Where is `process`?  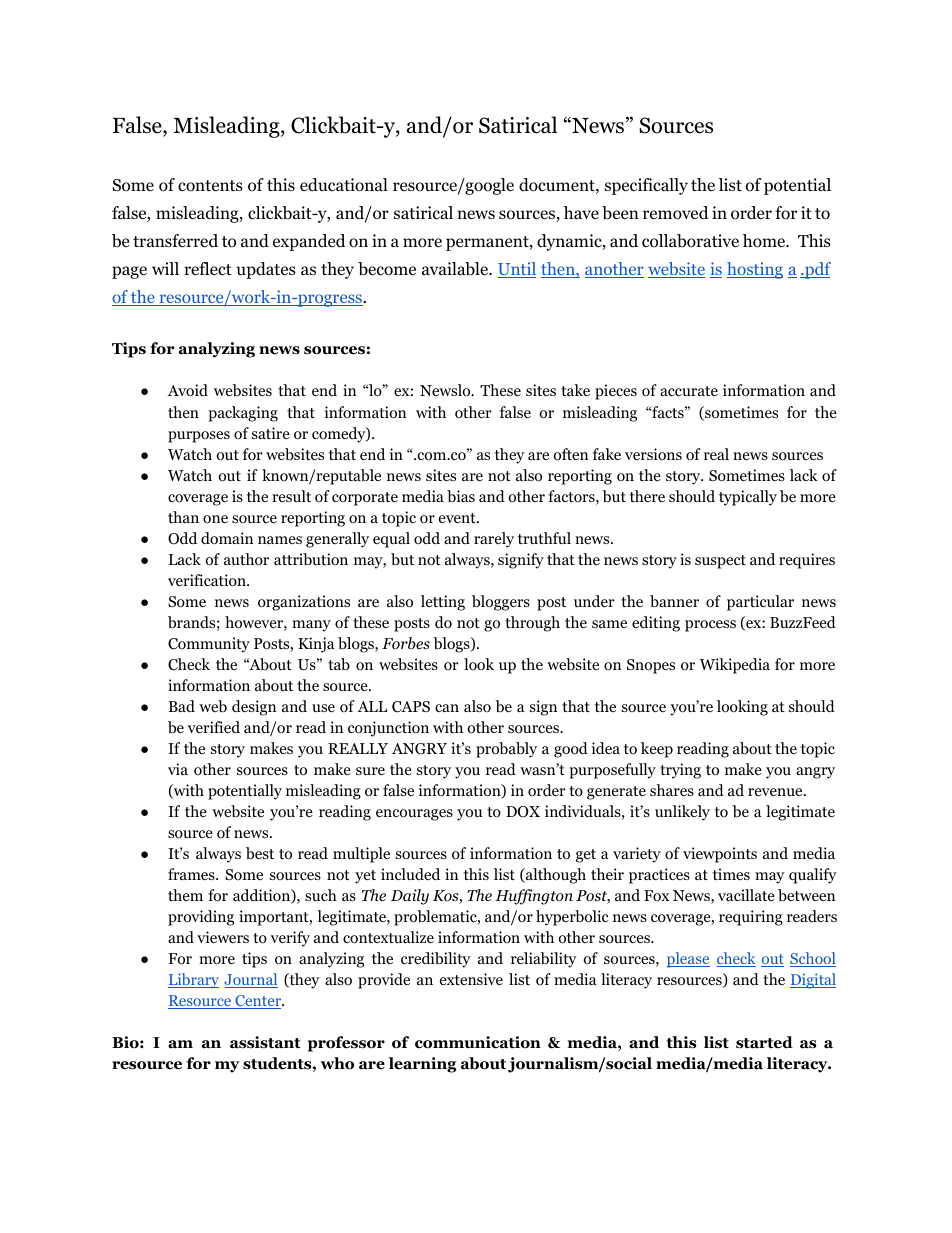
process is located at coordinates (710, 626).
